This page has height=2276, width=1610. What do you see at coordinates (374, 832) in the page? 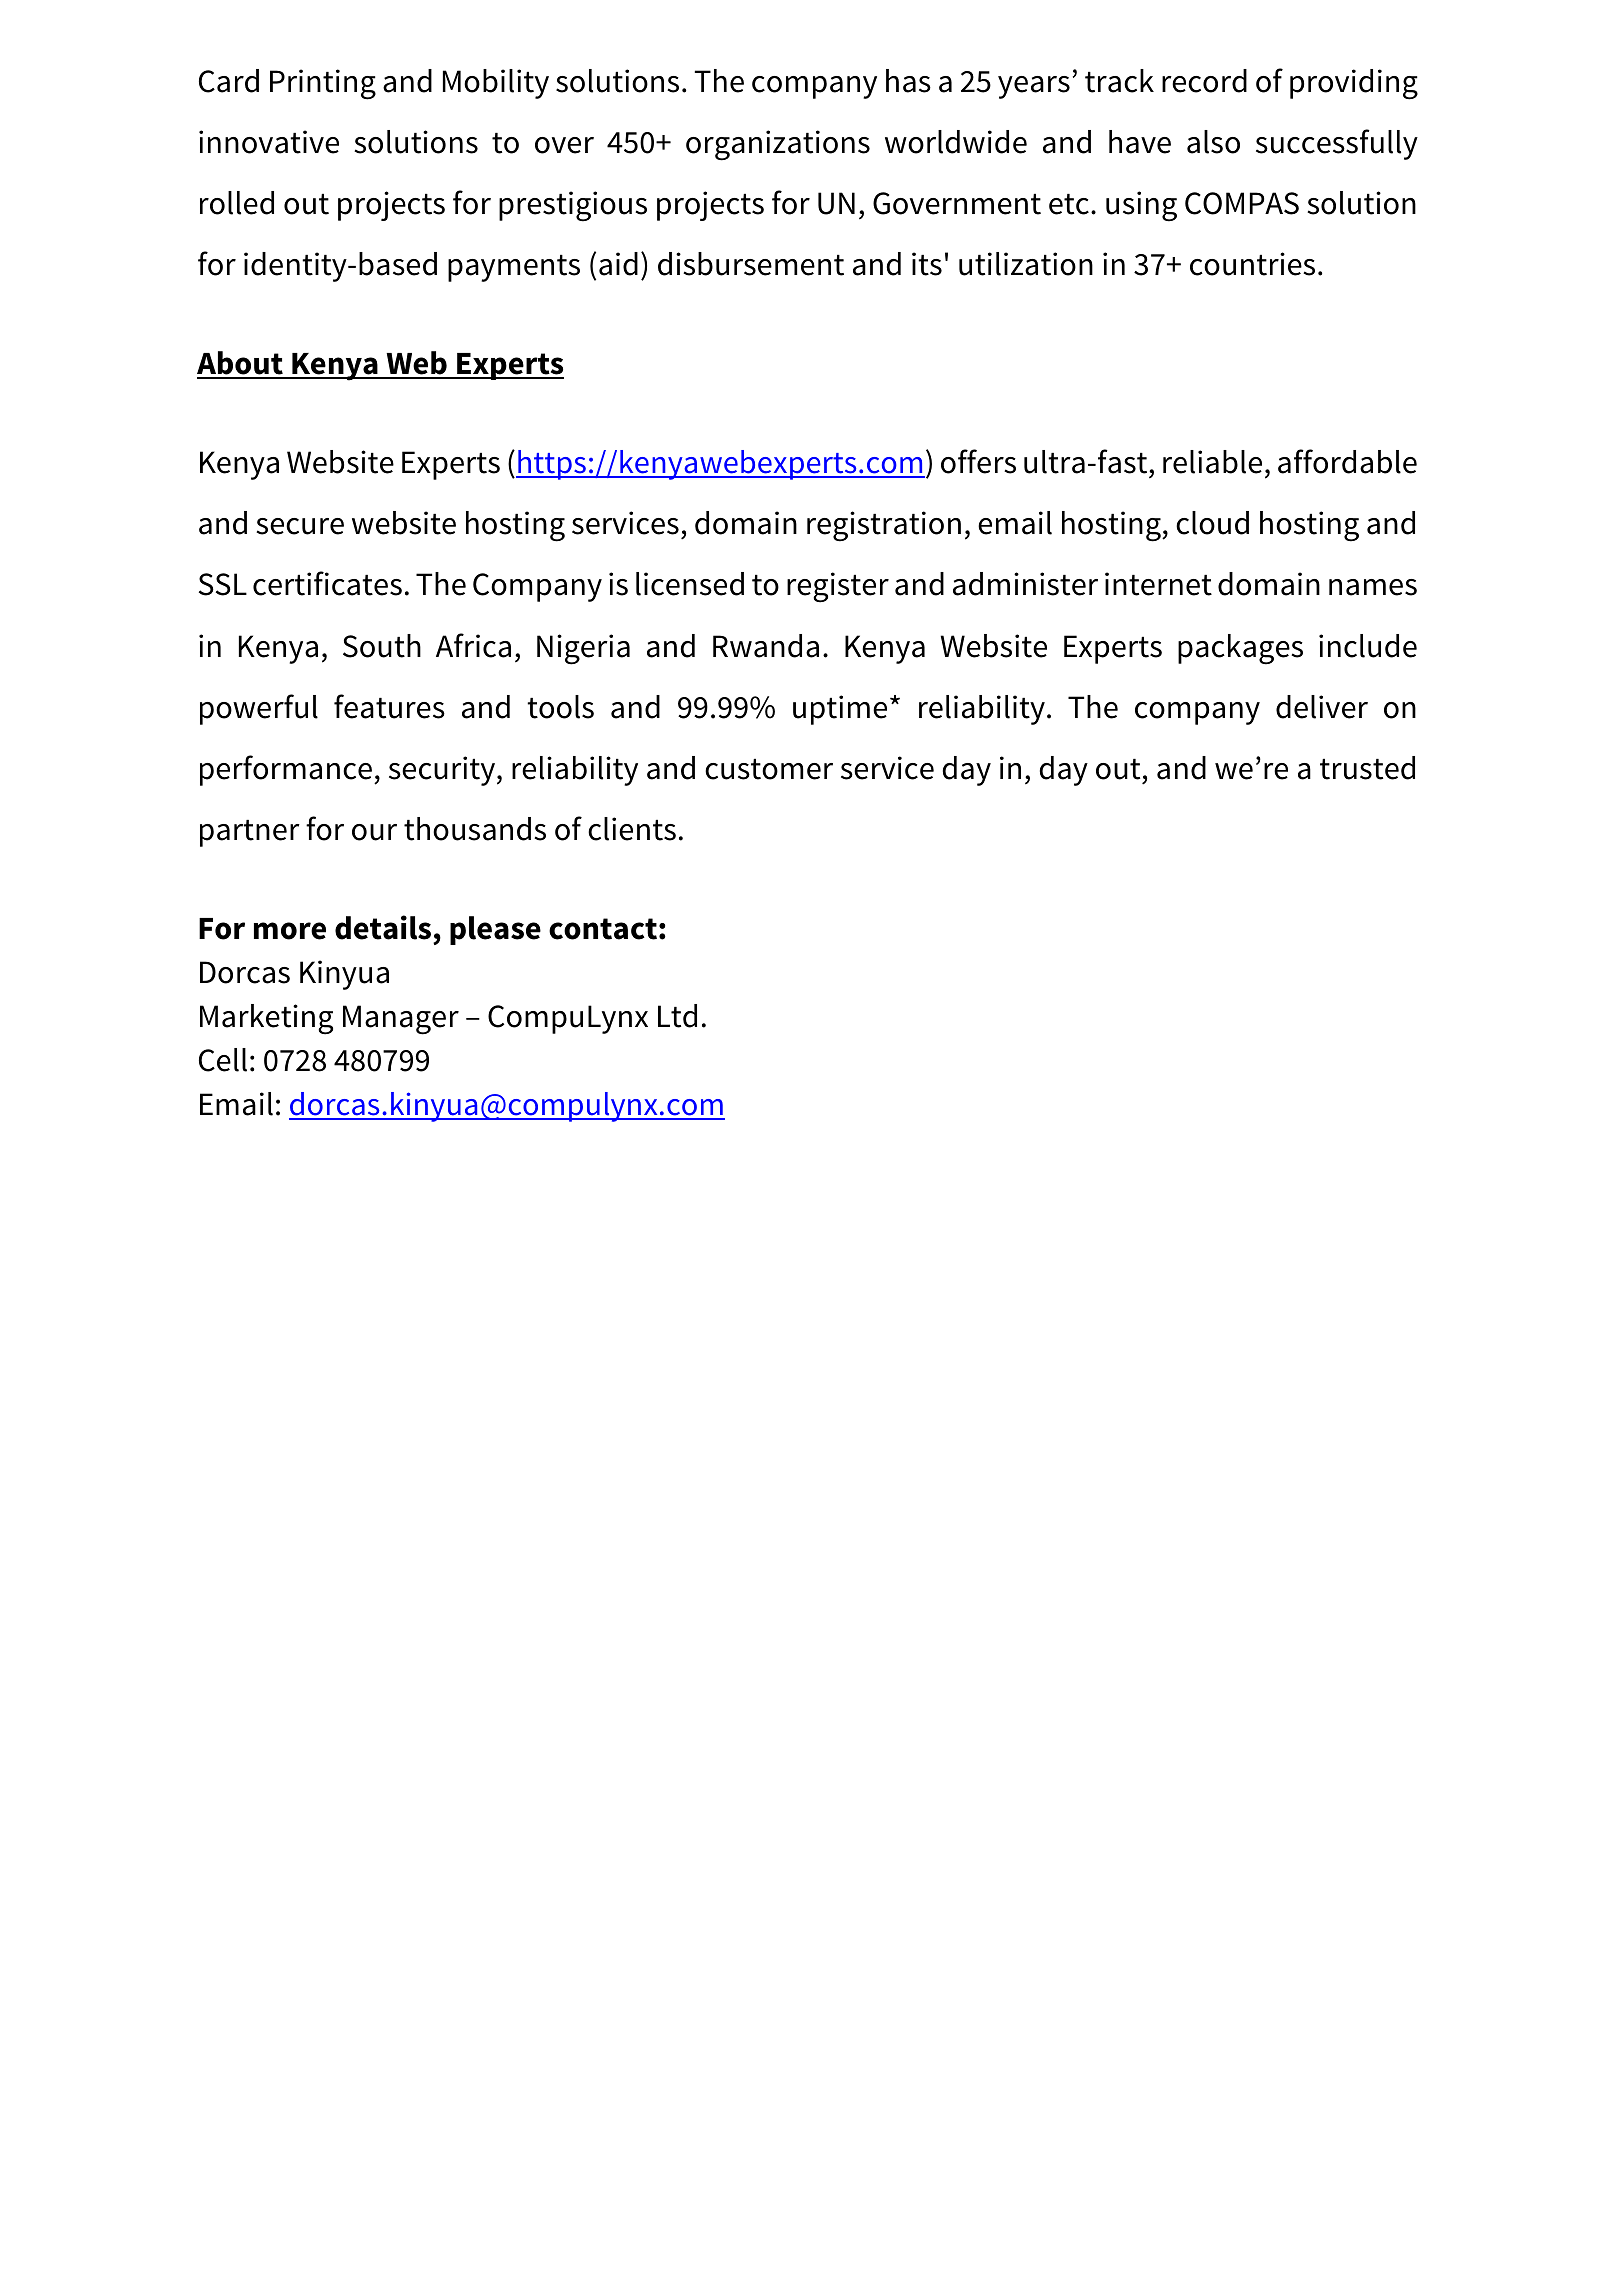
I see `our` at bounding box center [374, 832].
